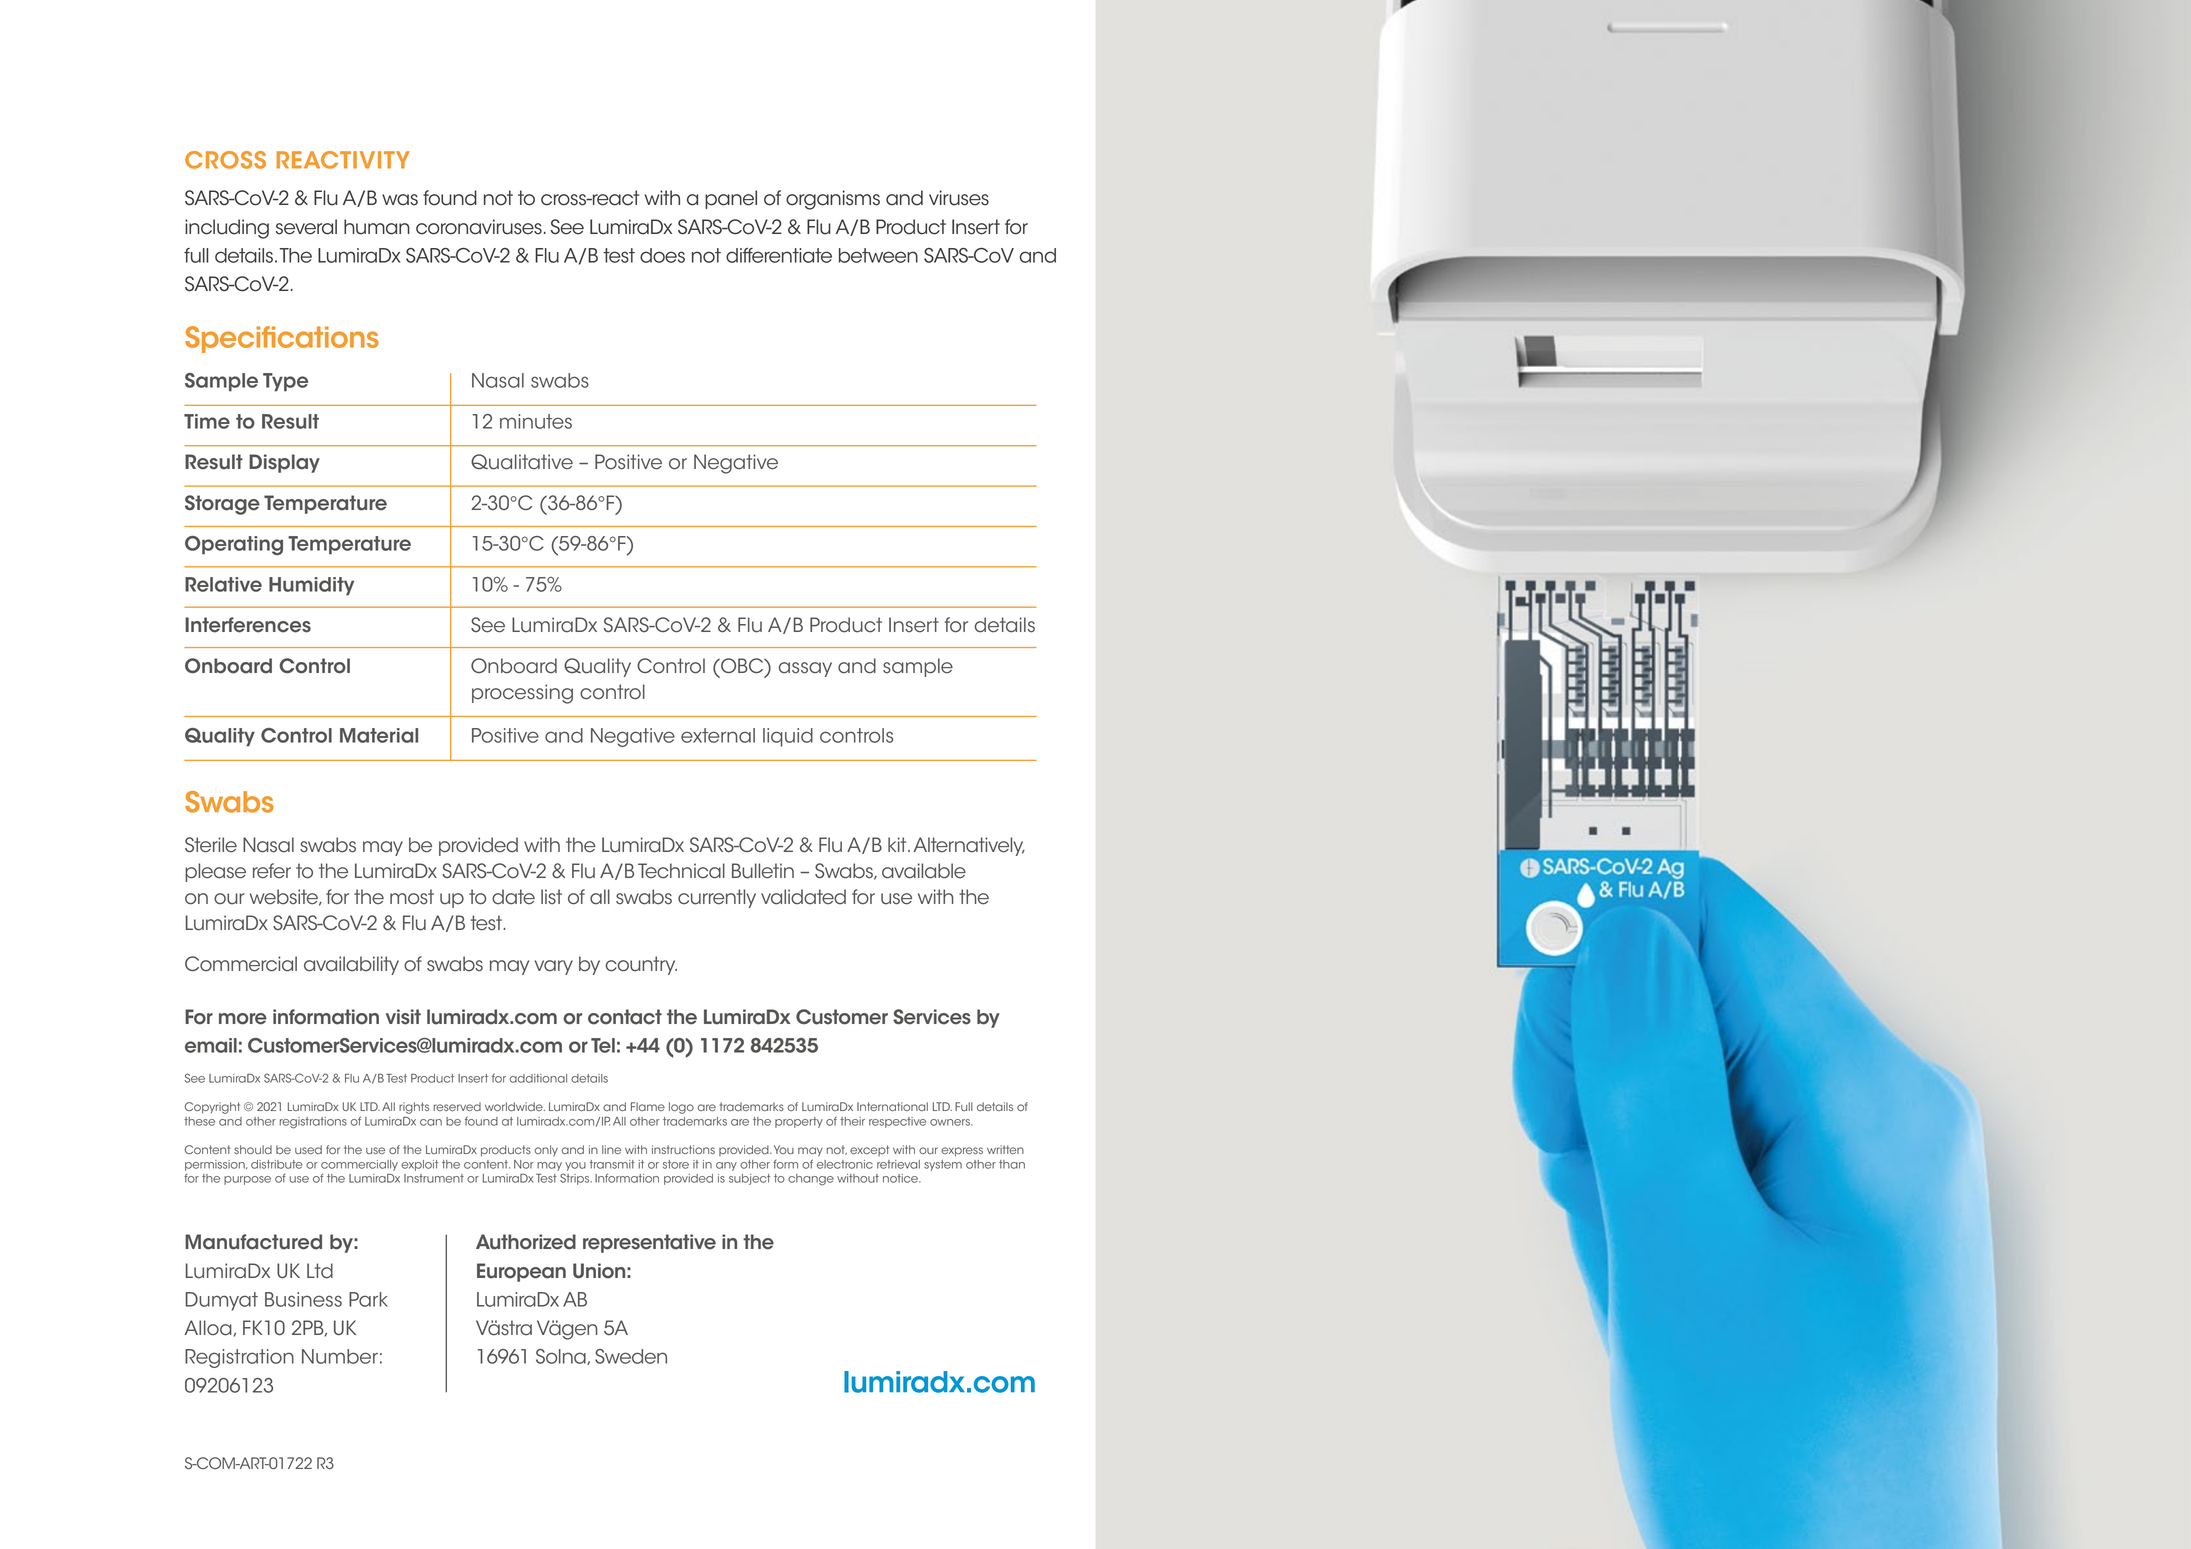 The image size is (2191, 1549). Describe the element at coordinates (943, 1165) in the screenshot. I see `system` at that location.
